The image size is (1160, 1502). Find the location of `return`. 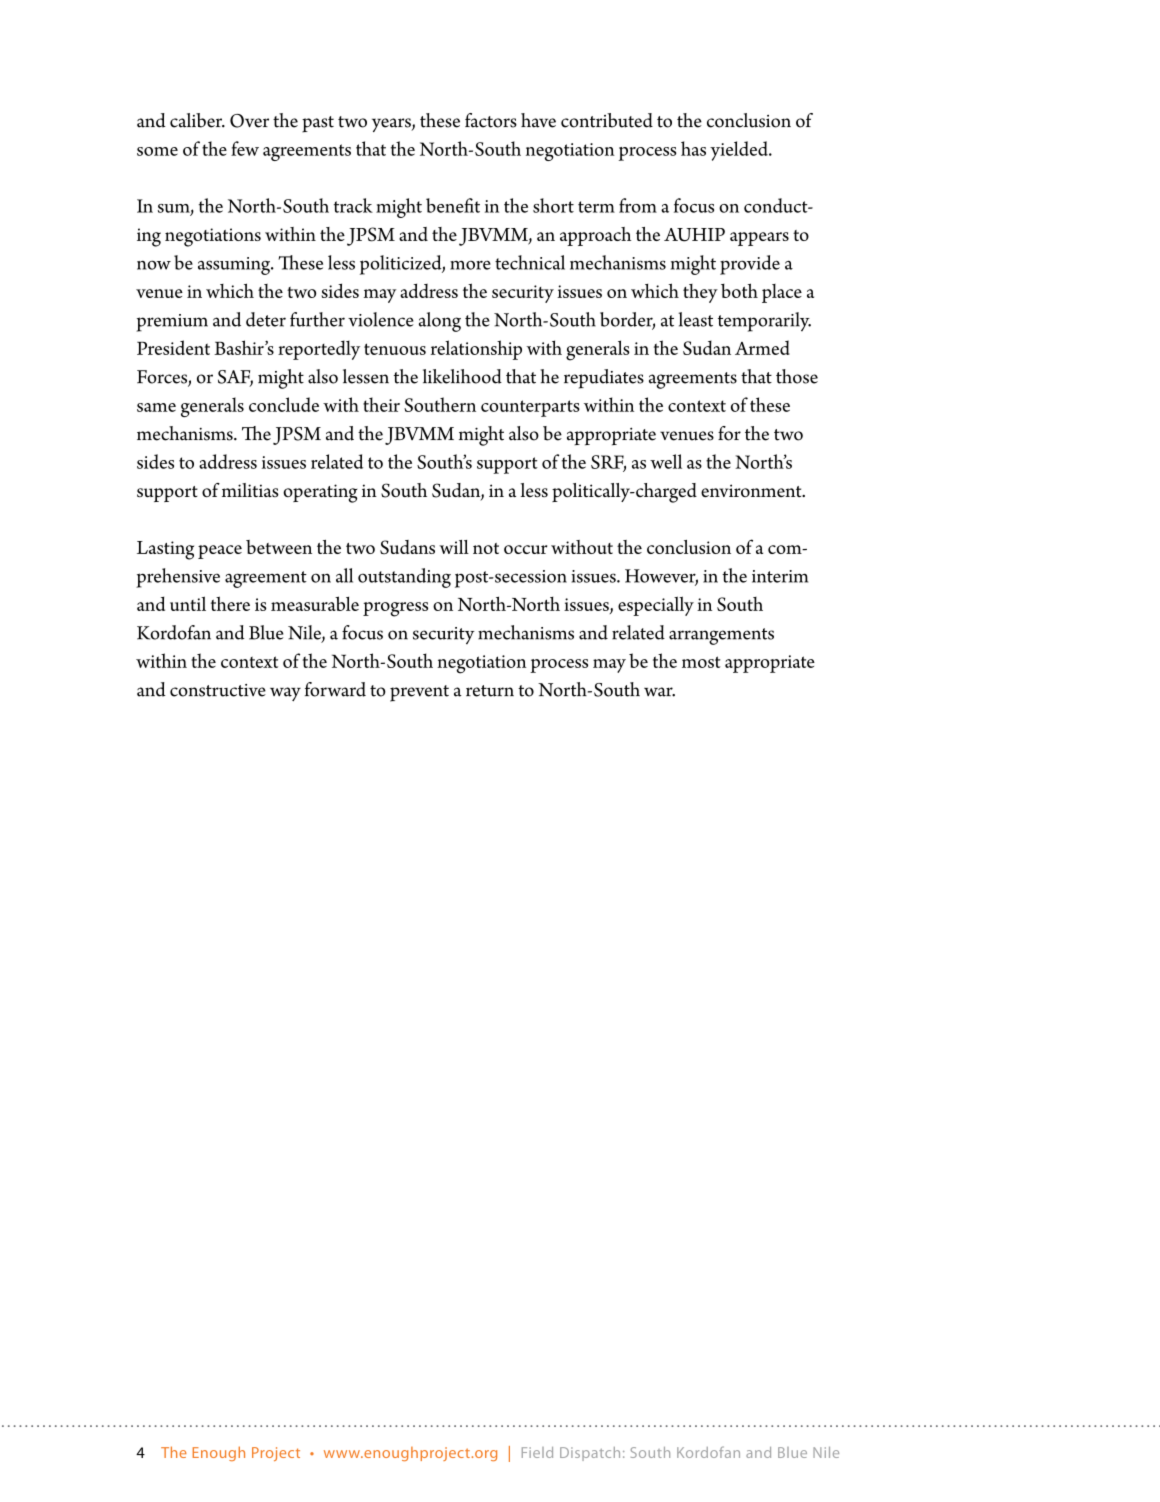

return is located at coordinates (490, 691).
